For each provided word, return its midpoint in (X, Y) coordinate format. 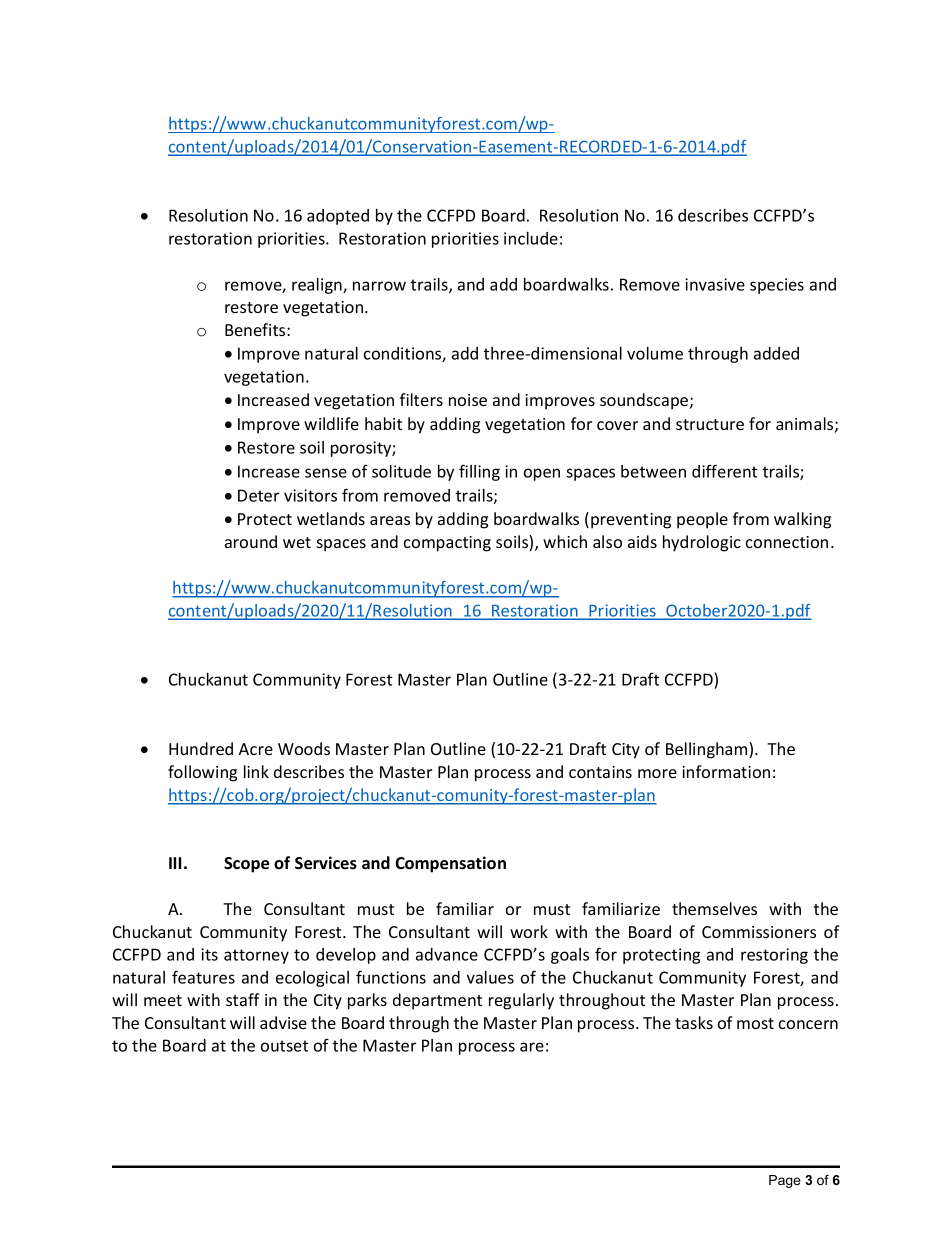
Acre (256, 749)
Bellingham (708, 750)
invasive (715, 284)
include (531, 238)
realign (318, 286)
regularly (521, 1001)
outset (284, 1046)
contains (600, 772)
